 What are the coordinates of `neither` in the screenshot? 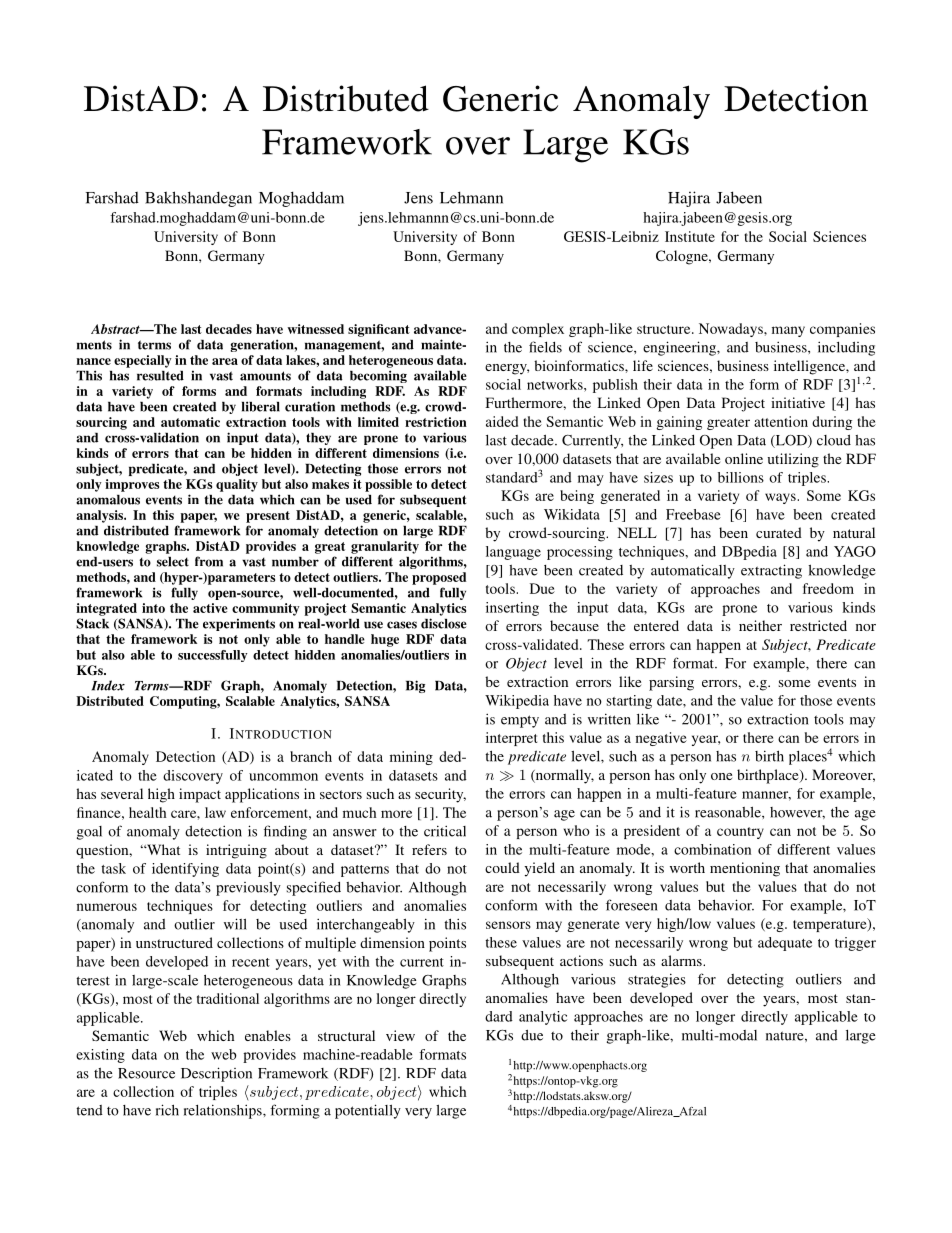 It's located at (760, 625).
